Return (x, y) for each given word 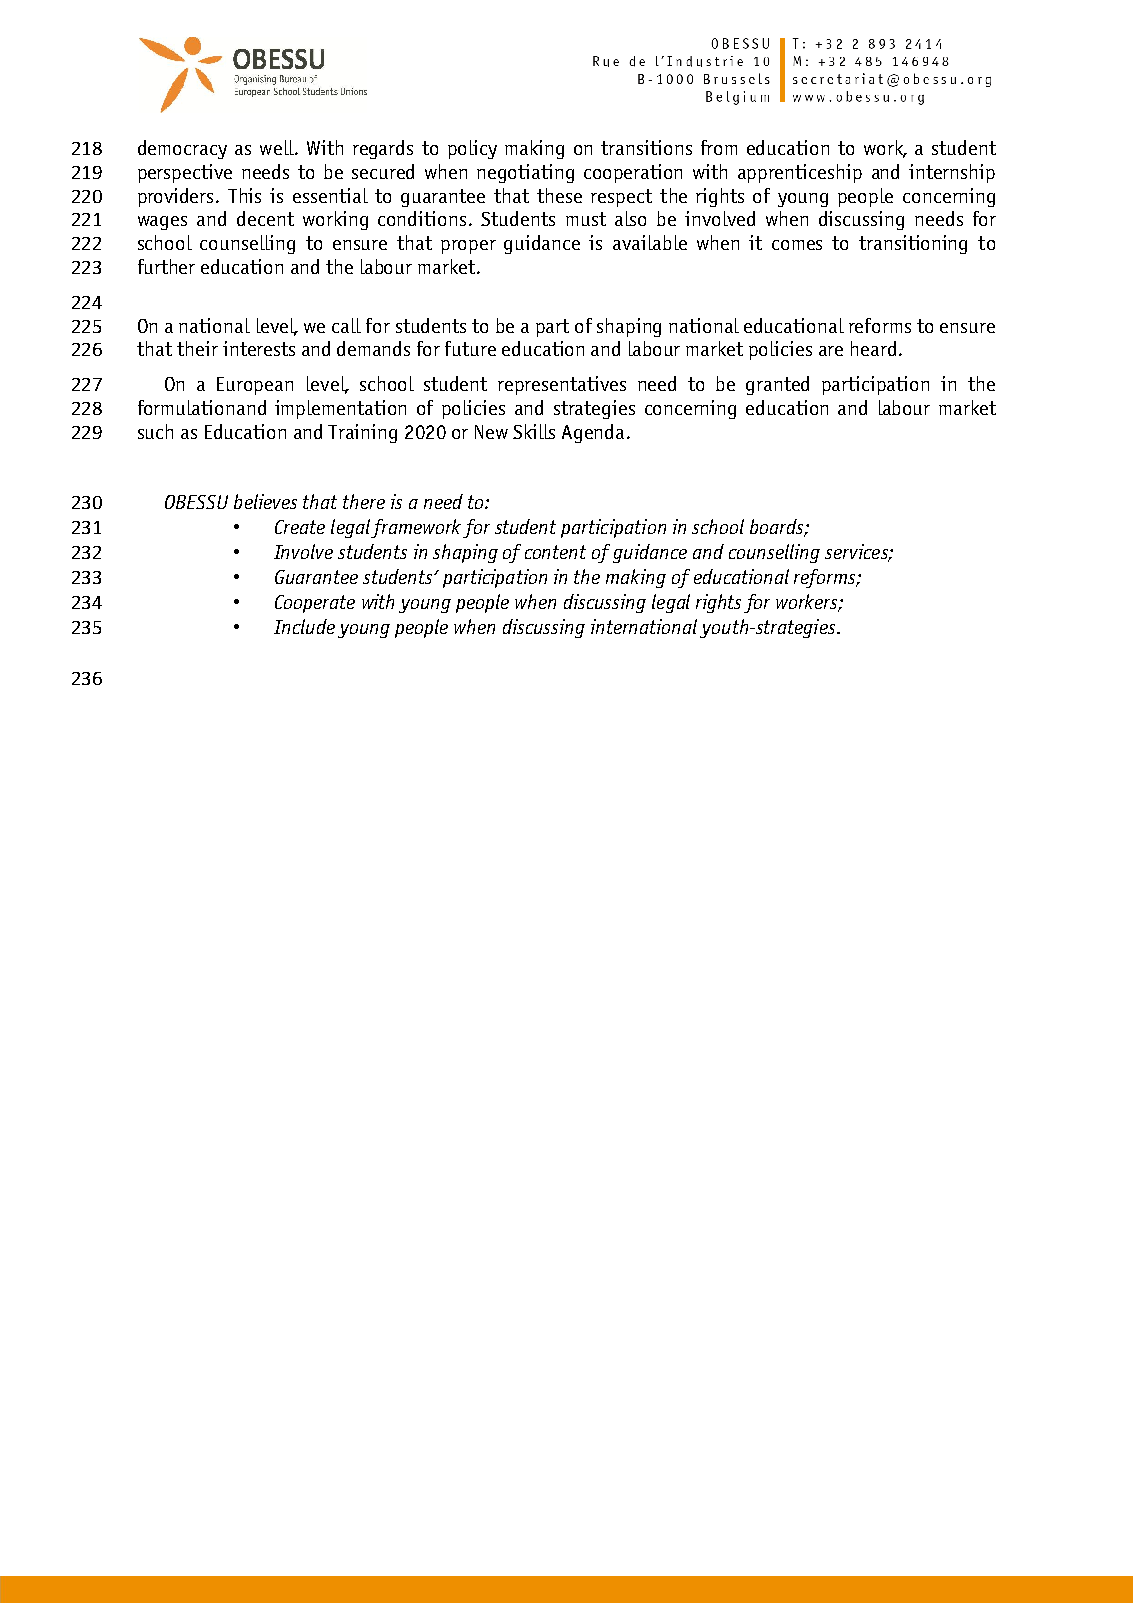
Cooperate (315, 604)
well (278, 147)
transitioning (913, 244)
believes (265, 501)
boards (778, 528)
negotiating (525, 173)
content (555, 552)
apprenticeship (800, 173)
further (166, 266)
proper (468, 247)
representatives (562, 385)
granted (777, 385)
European (255, 386)
